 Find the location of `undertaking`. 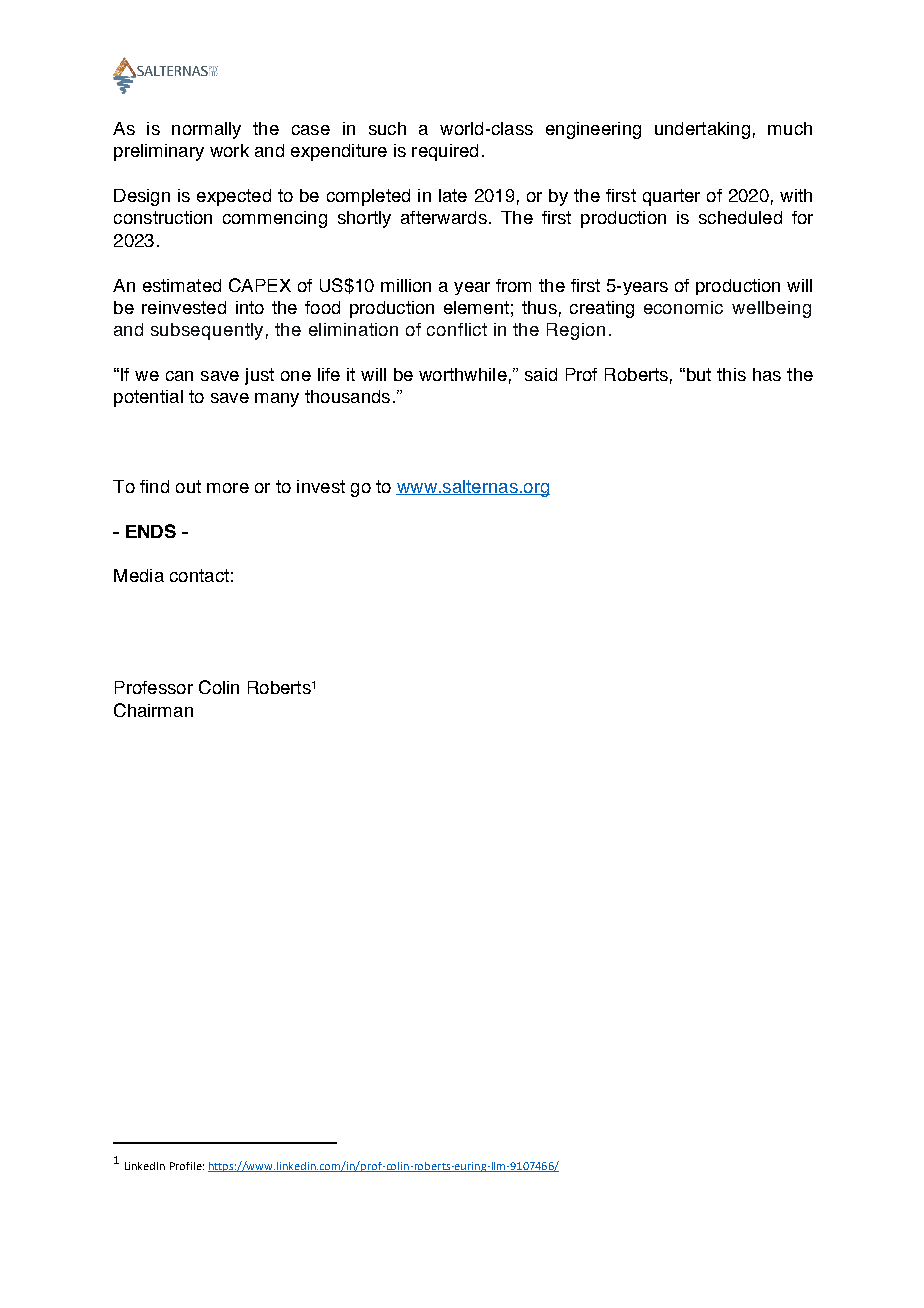

undertaking is located at coordinates (702, 130).
